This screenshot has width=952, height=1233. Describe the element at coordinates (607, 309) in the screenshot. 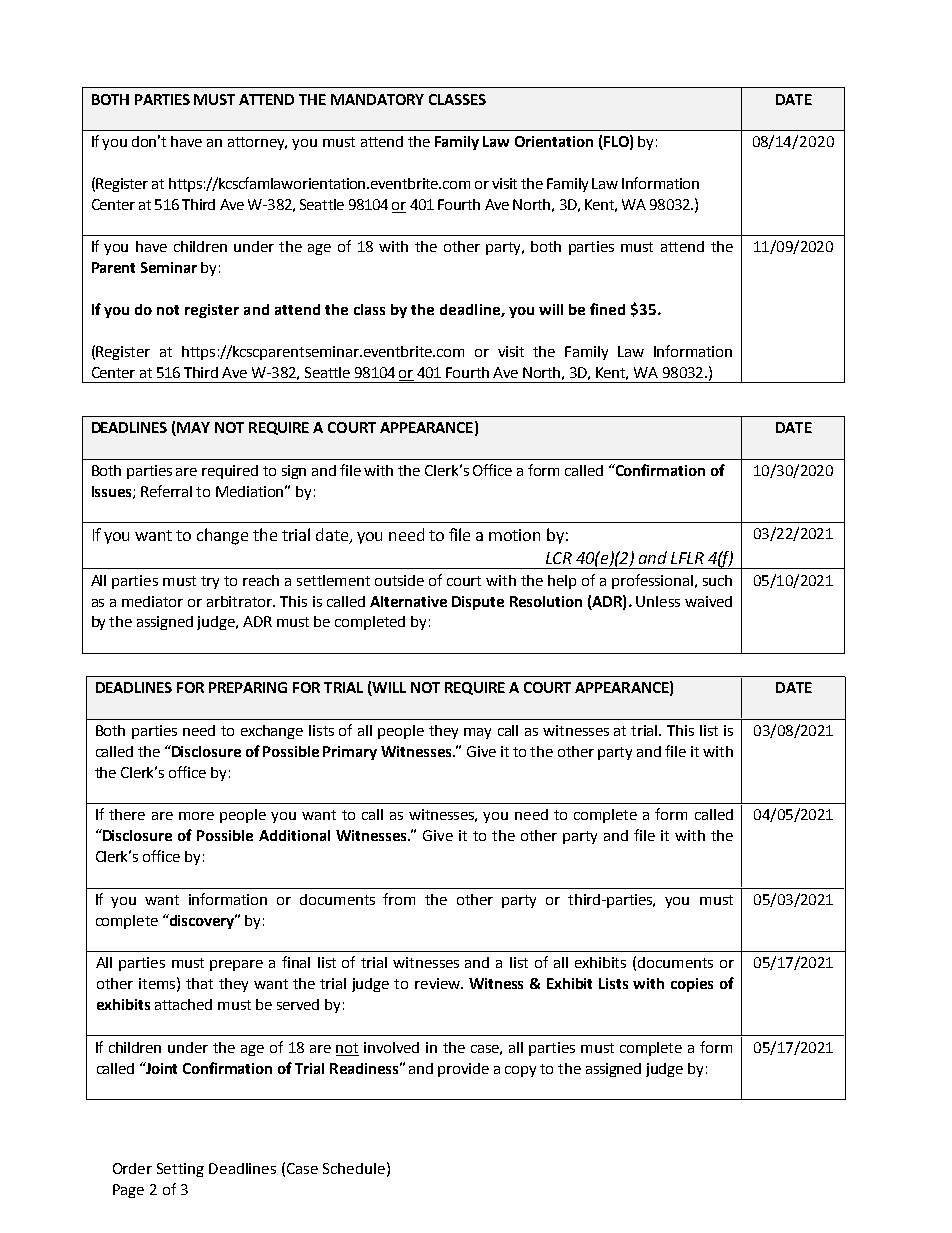

I see `fined` at that location.
